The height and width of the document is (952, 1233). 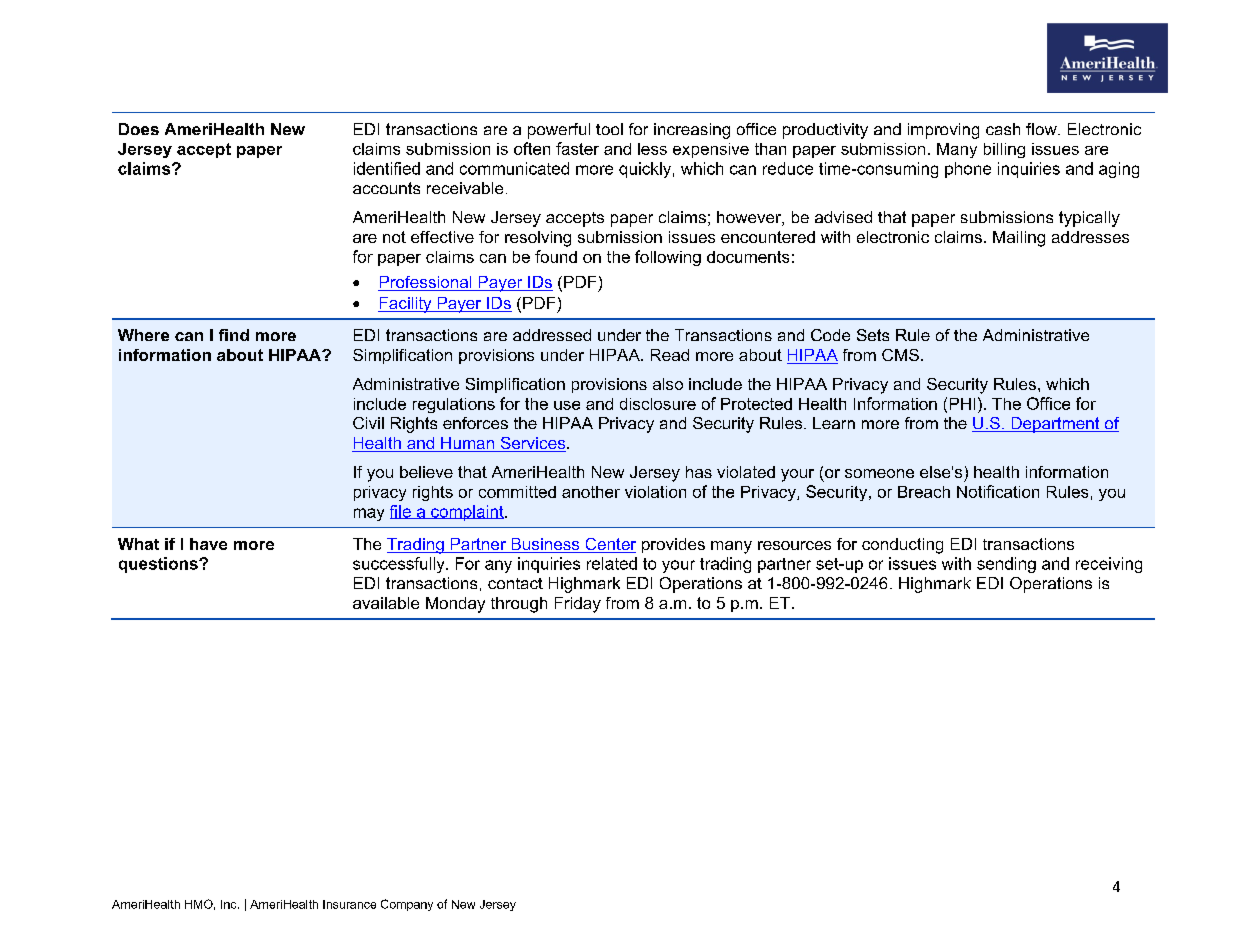 I want to click on CMS, so click(x=900, y=355).
